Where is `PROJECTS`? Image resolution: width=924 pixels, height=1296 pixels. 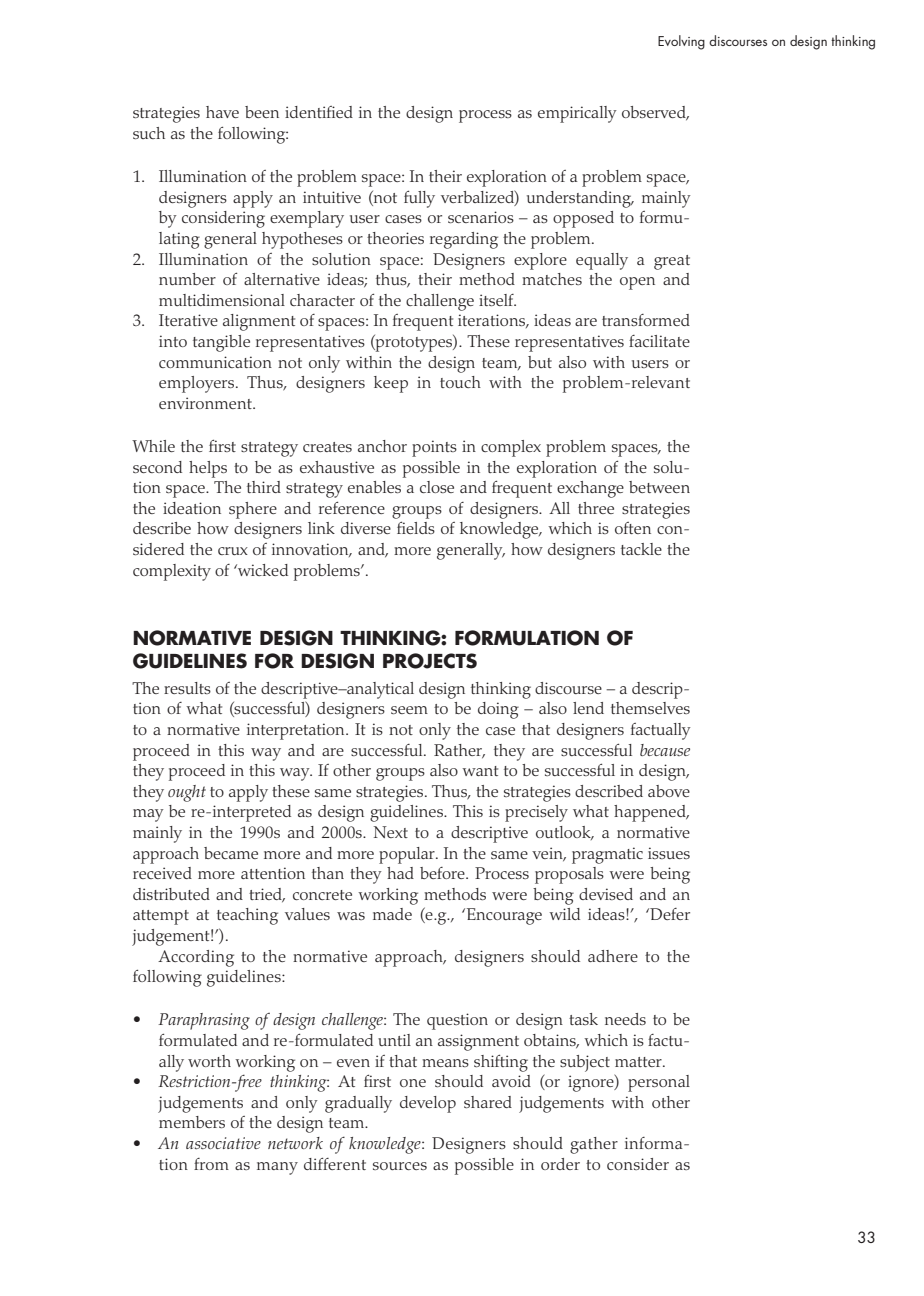
PROJECTS is located at coordinates (430, 661).
